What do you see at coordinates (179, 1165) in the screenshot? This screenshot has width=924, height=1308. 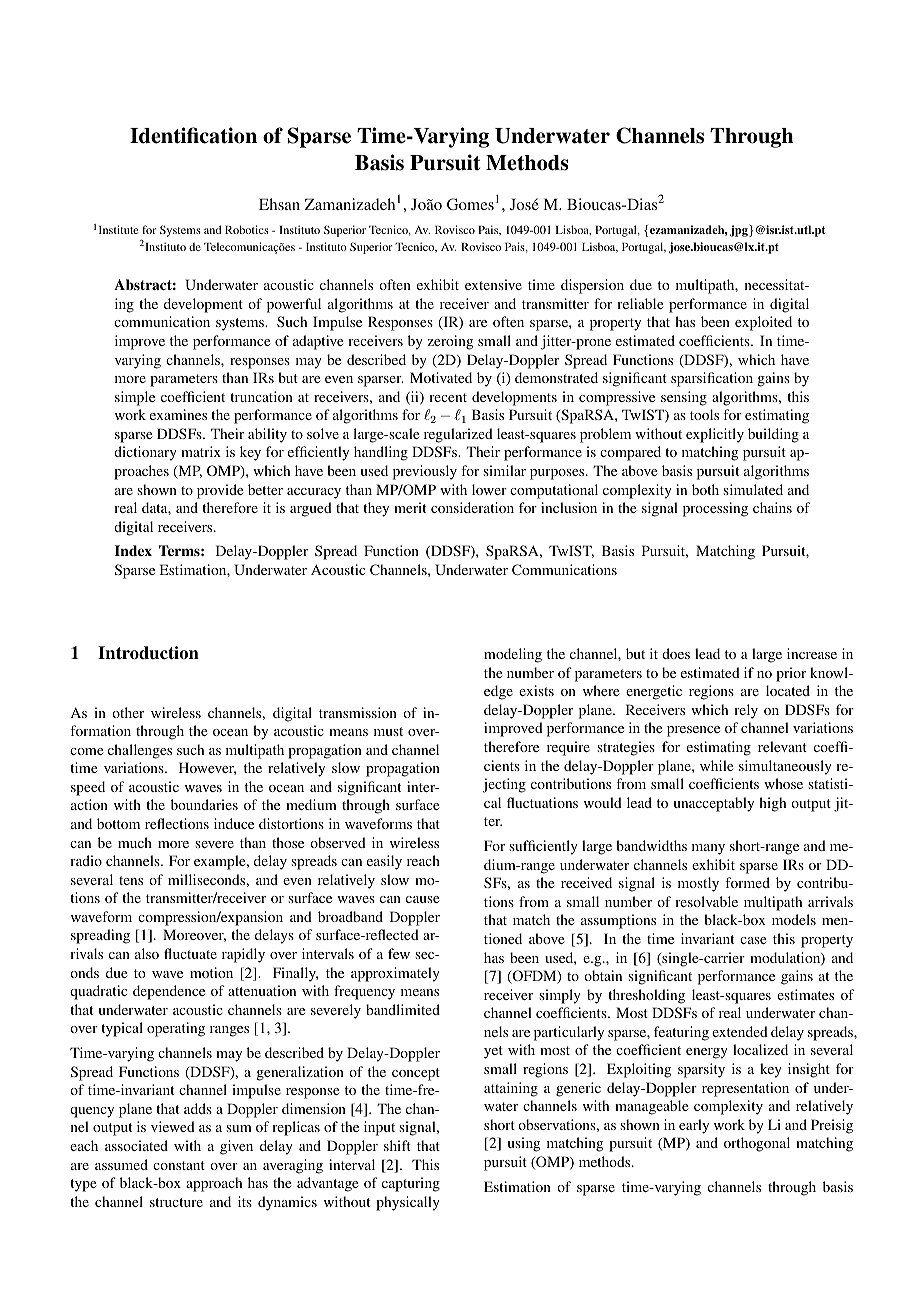 I see `constant` at bounding box center [179, 1165].
